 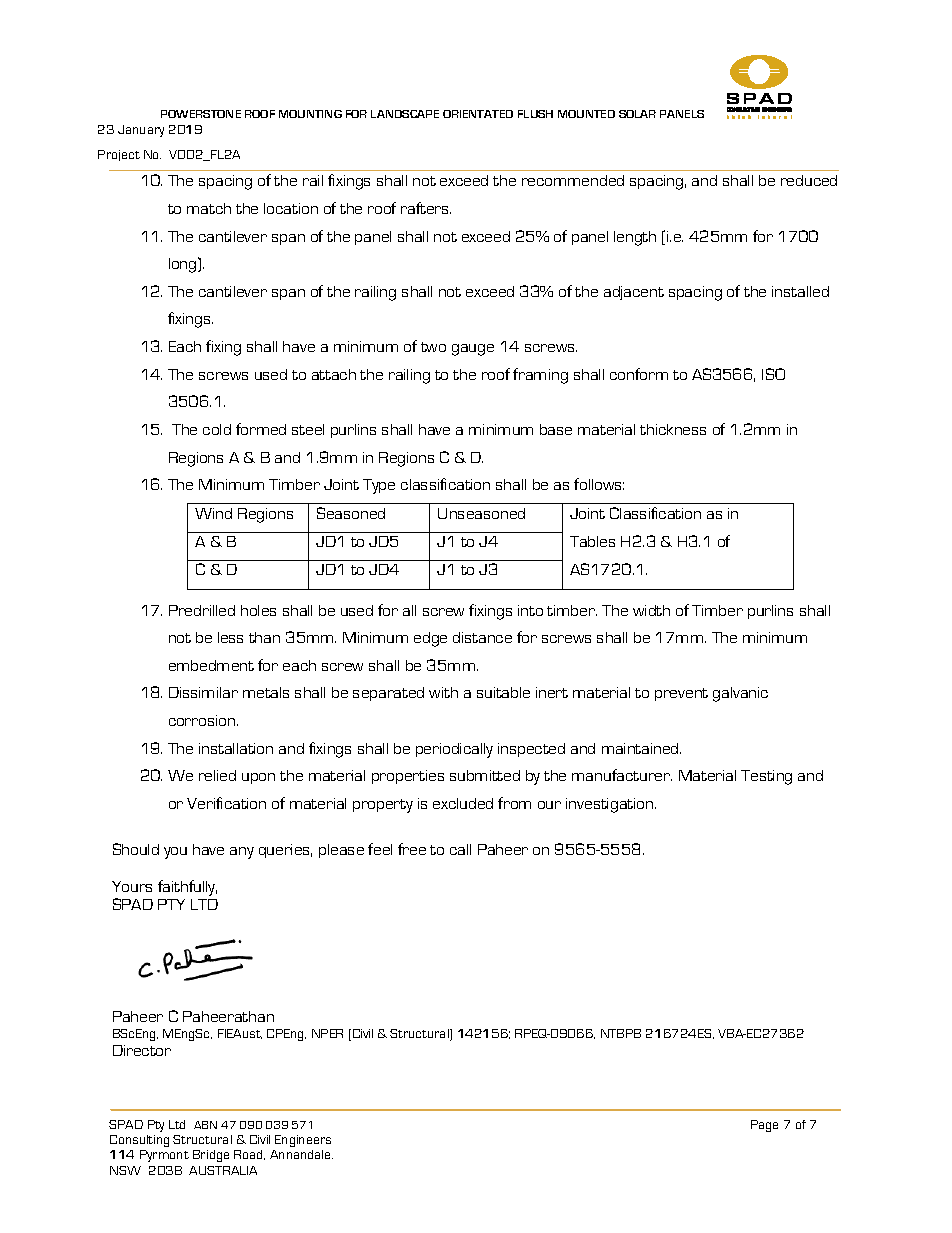 What do you see at coordinates (213, 513) in the page?
I see `Wind` at bounding box center [213, 513].
